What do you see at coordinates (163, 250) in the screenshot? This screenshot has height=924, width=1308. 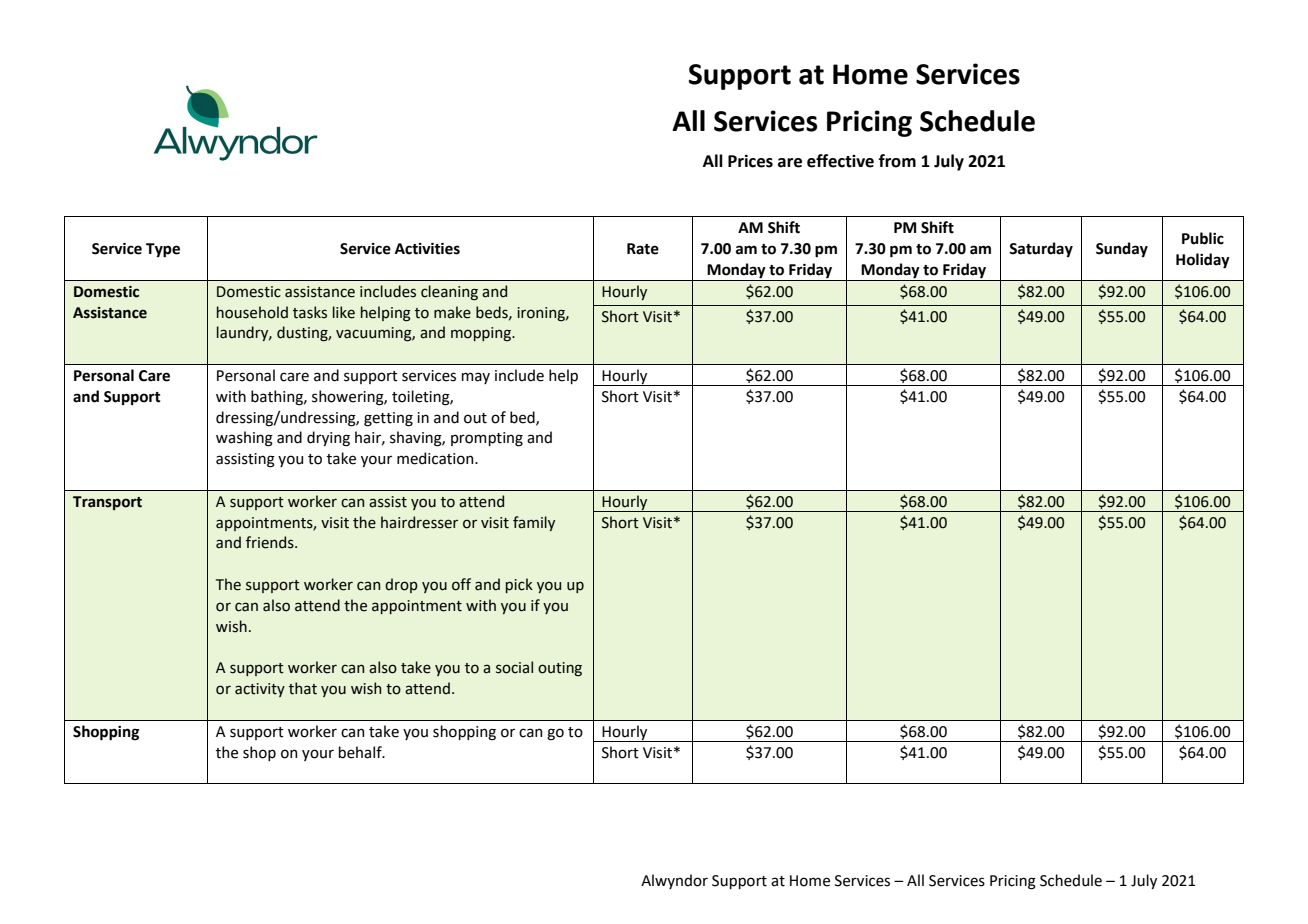 I see `Type` at bounding box center [163, 250].
